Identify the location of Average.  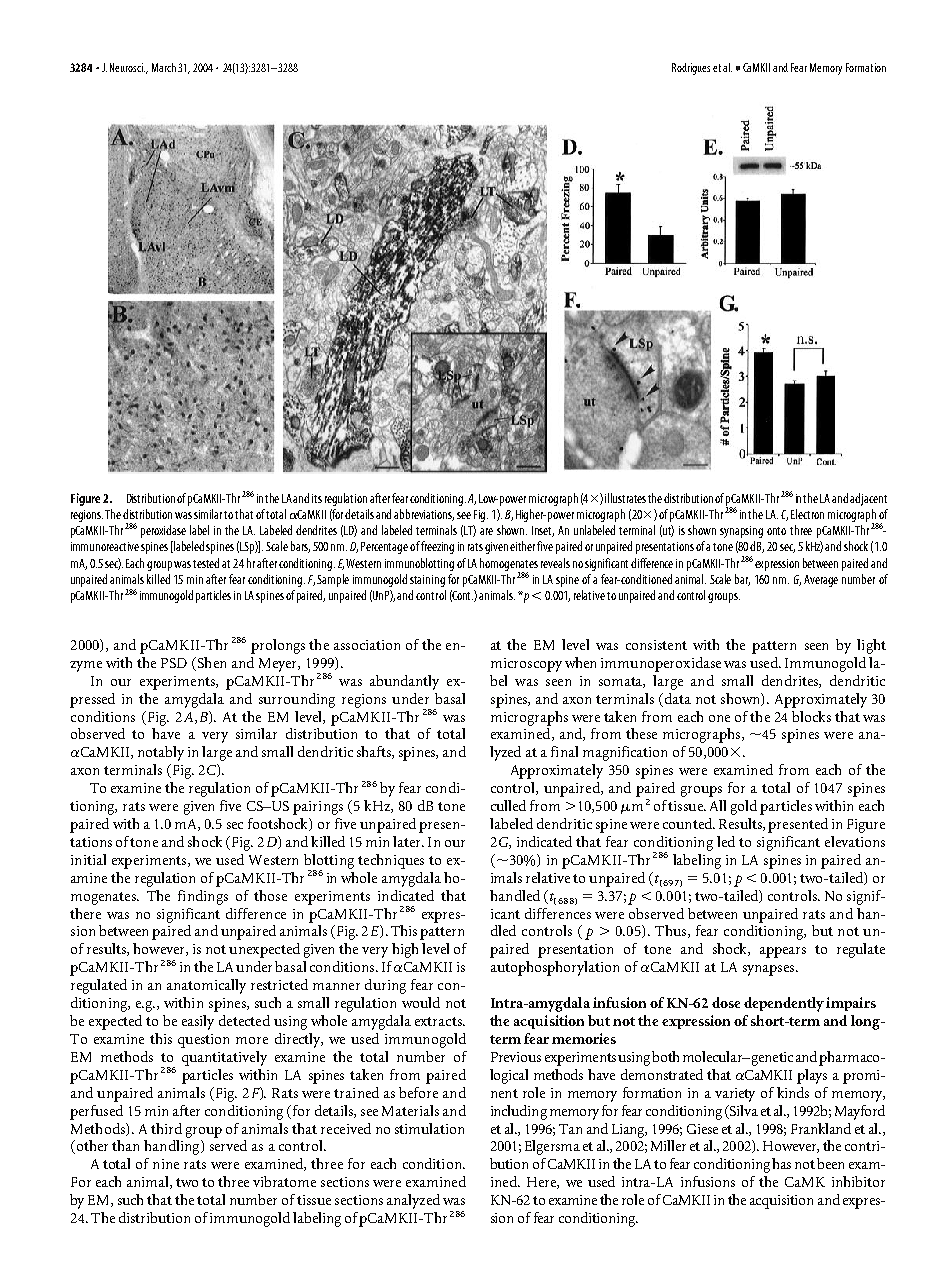
(821, 581).
